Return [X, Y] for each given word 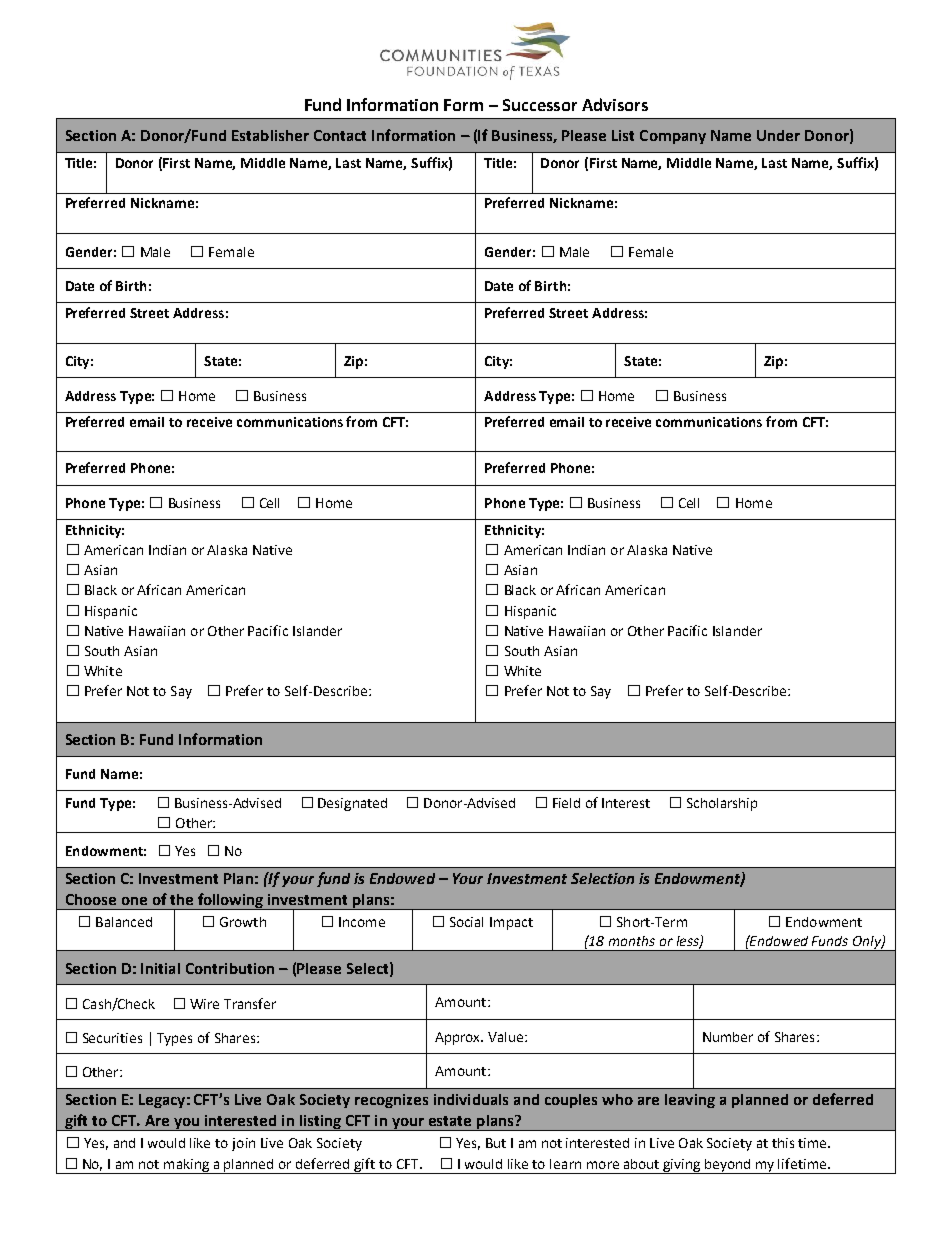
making [186, 1166]
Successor [540, 105]
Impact [511, 923]
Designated [352, 804]
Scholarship [722, 804]
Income [362, 922]
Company [673, 137]
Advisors [615, 104]
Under [778, 135]
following [230, 901]
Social [466, 922]
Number [728, 1037]
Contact [340, 135]
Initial [160, 968]
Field [566, 803]
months [632, 941]
